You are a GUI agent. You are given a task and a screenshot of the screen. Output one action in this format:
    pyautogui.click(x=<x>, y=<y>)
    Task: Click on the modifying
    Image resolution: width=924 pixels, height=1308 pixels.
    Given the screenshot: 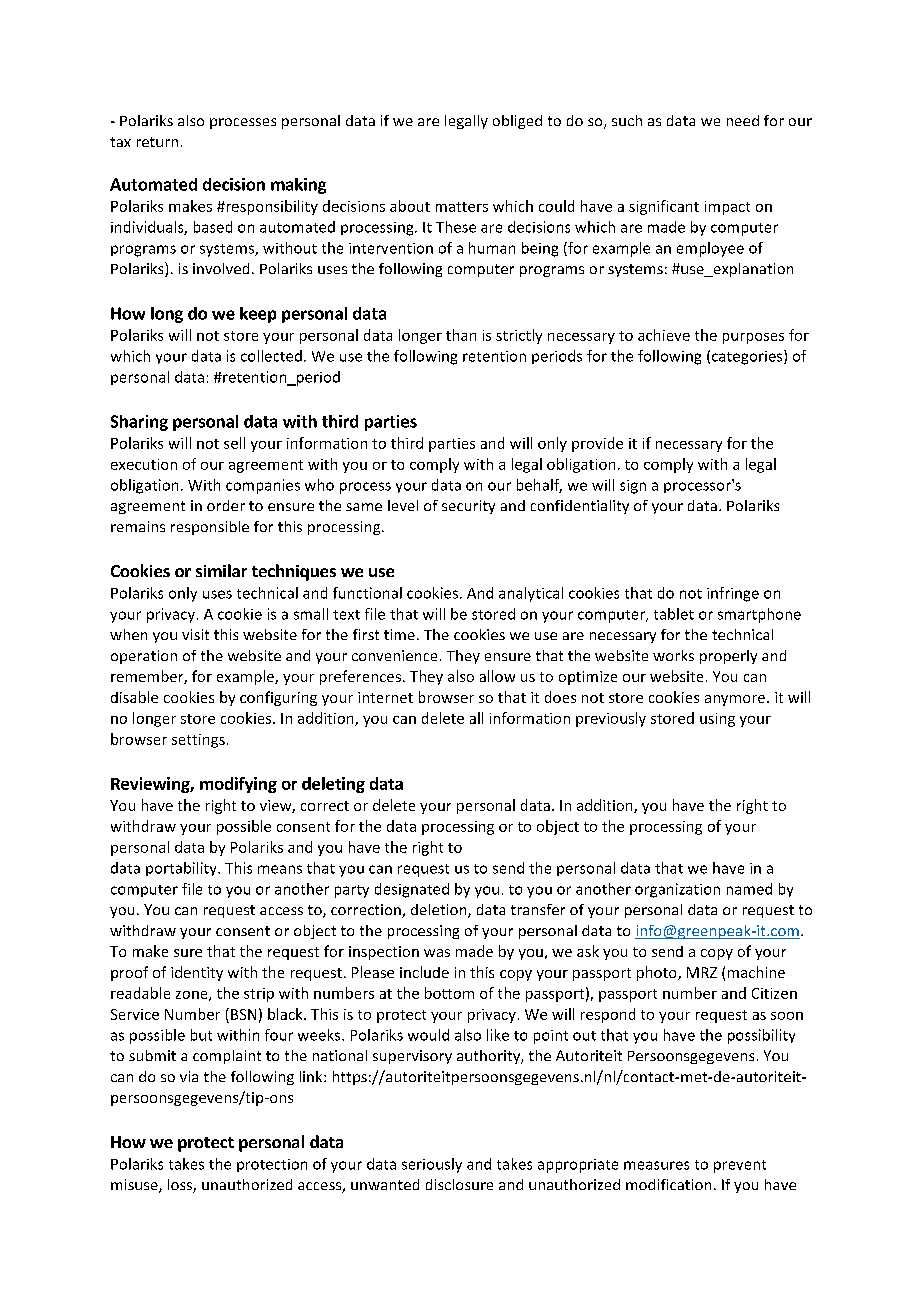 What is the action you would take?
    pyautogui.click(x=238, y=785)
